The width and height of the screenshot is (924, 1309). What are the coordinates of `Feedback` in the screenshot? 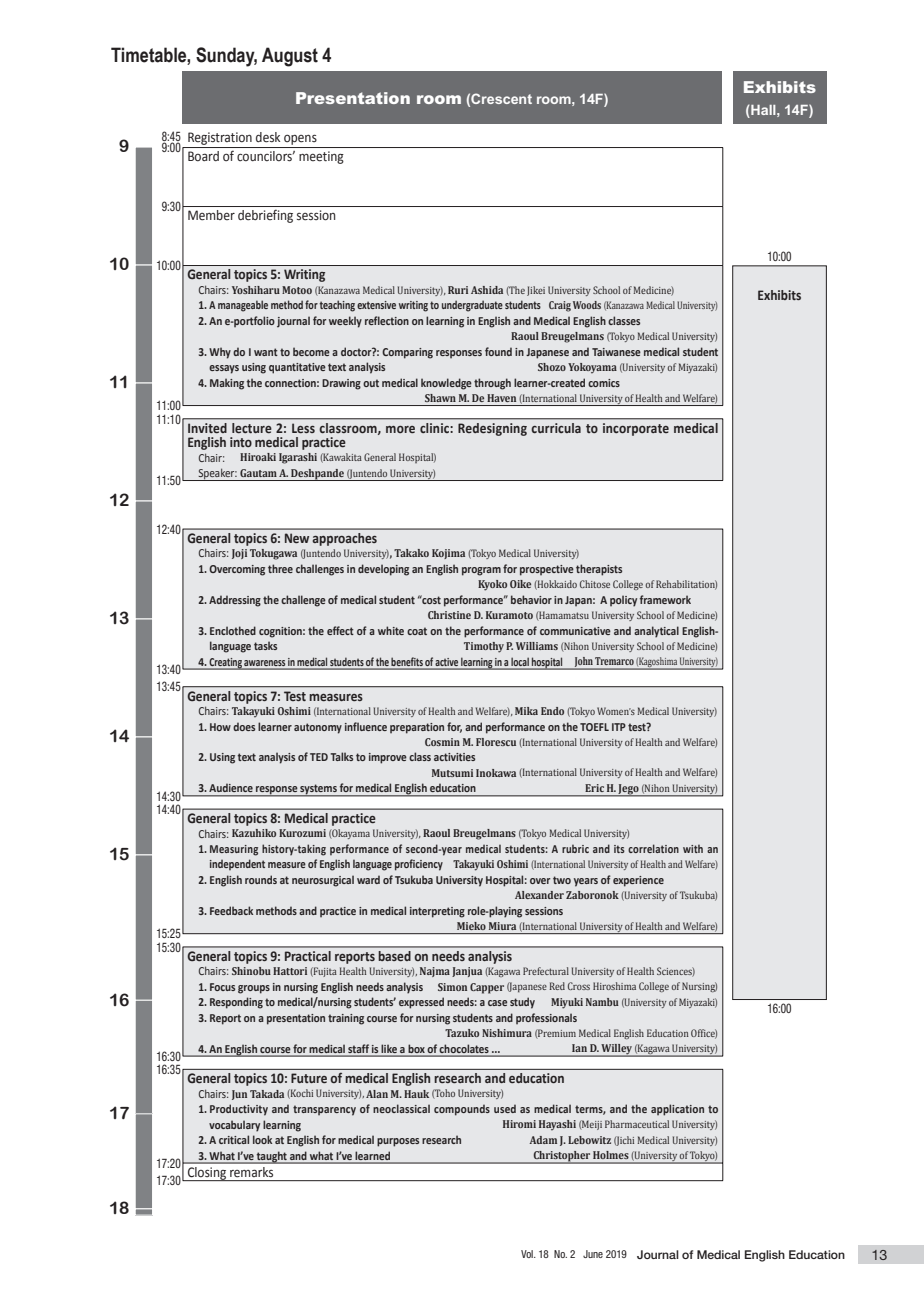 It's located at (231, 910).
